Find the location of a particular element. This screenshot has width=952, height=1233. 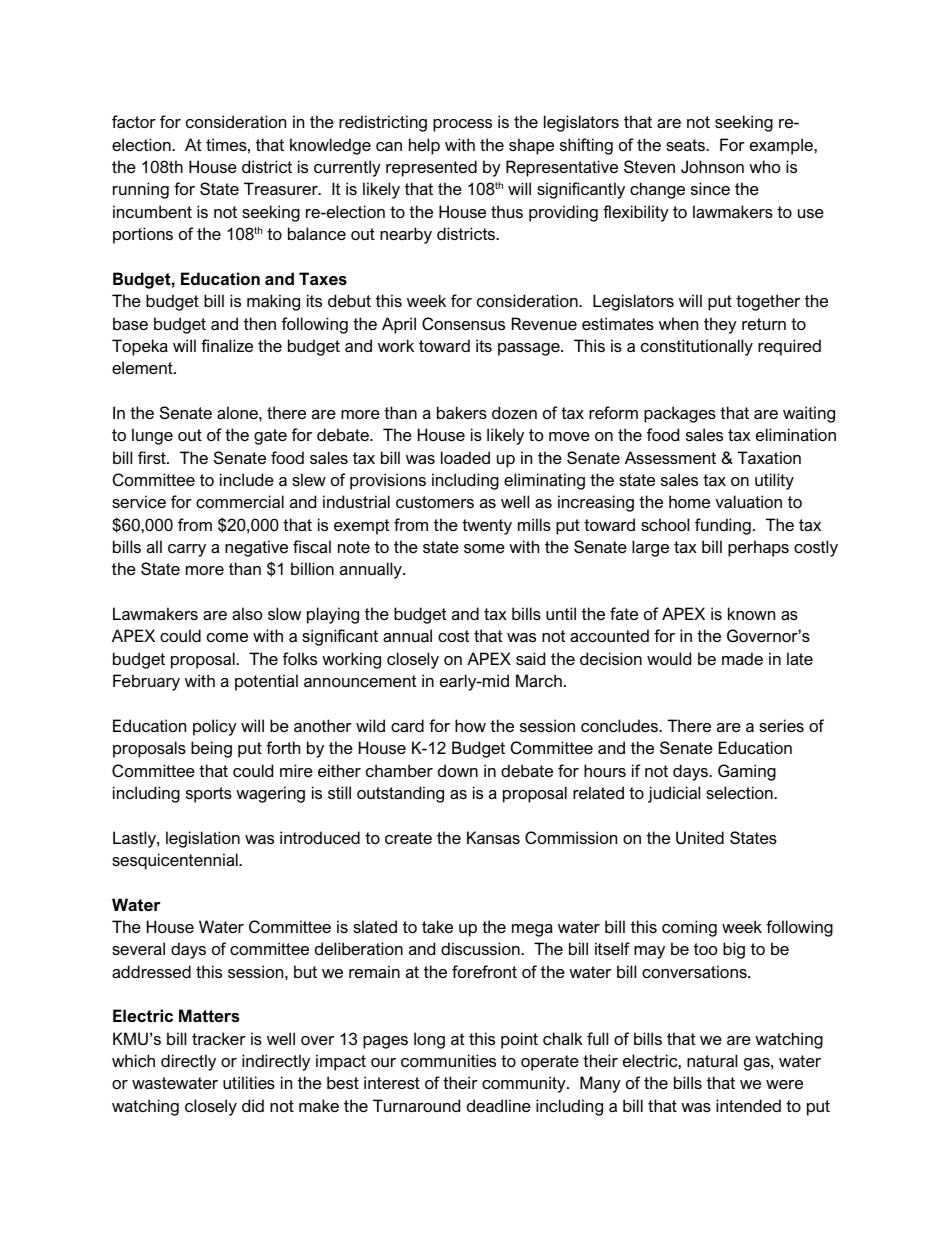

communities is located at coordinates (448, 1060).
